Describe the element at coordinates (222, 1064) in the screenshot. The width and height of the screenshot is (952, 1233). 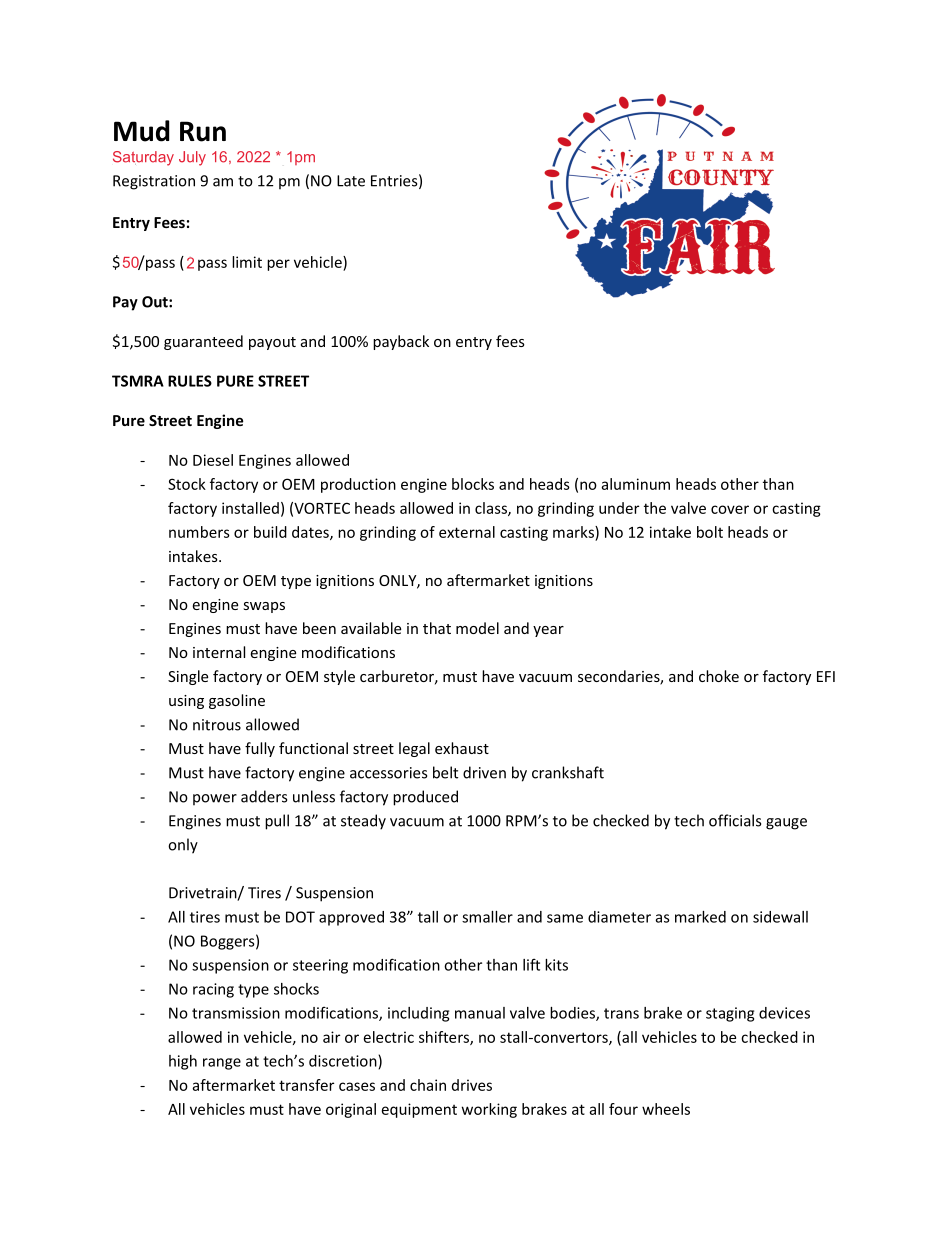
I see `range` at that location.
